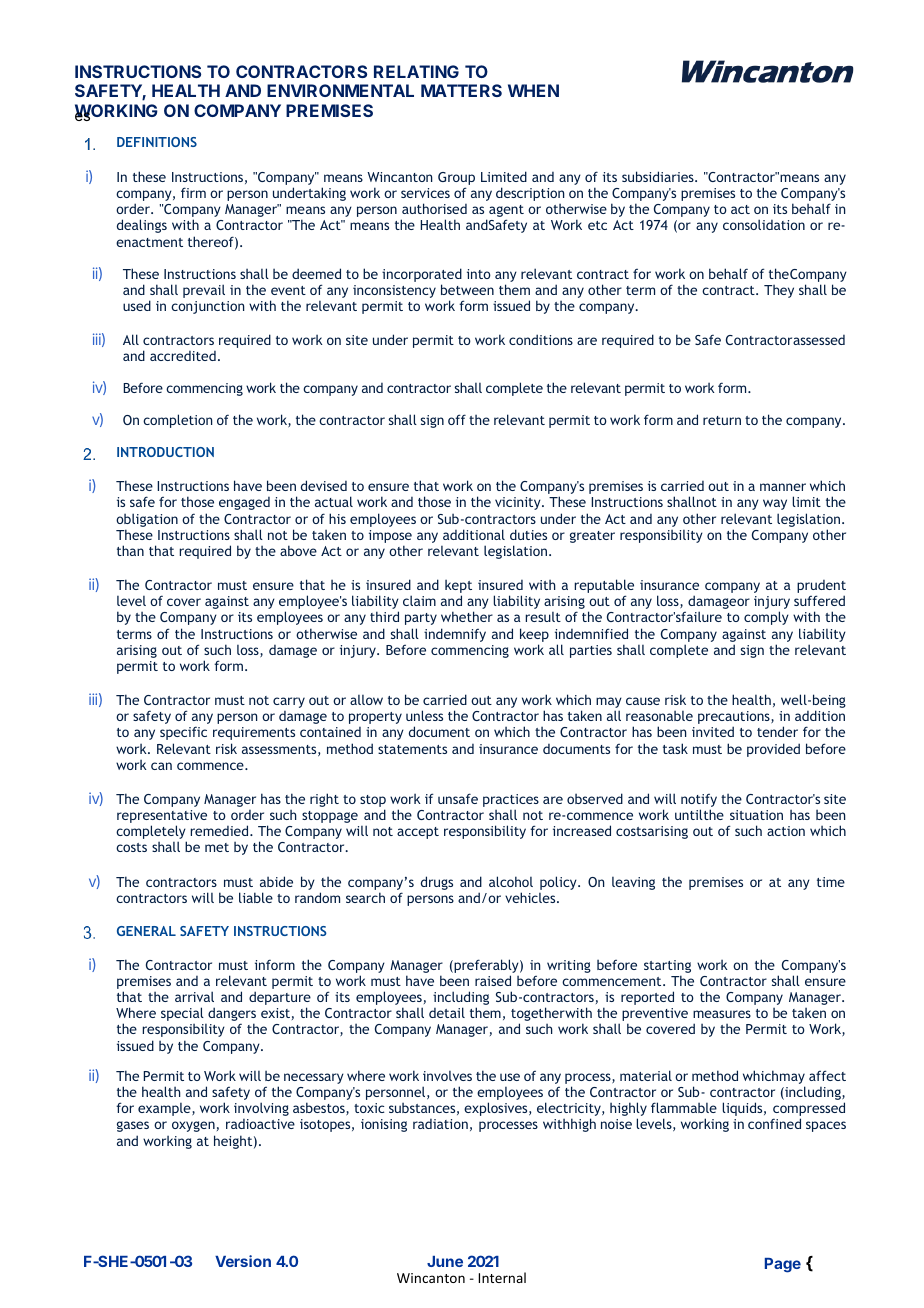 Image resolution: width=924 pixels, height=1308 pixels. I want to click on precautions, so click(735, 719).
